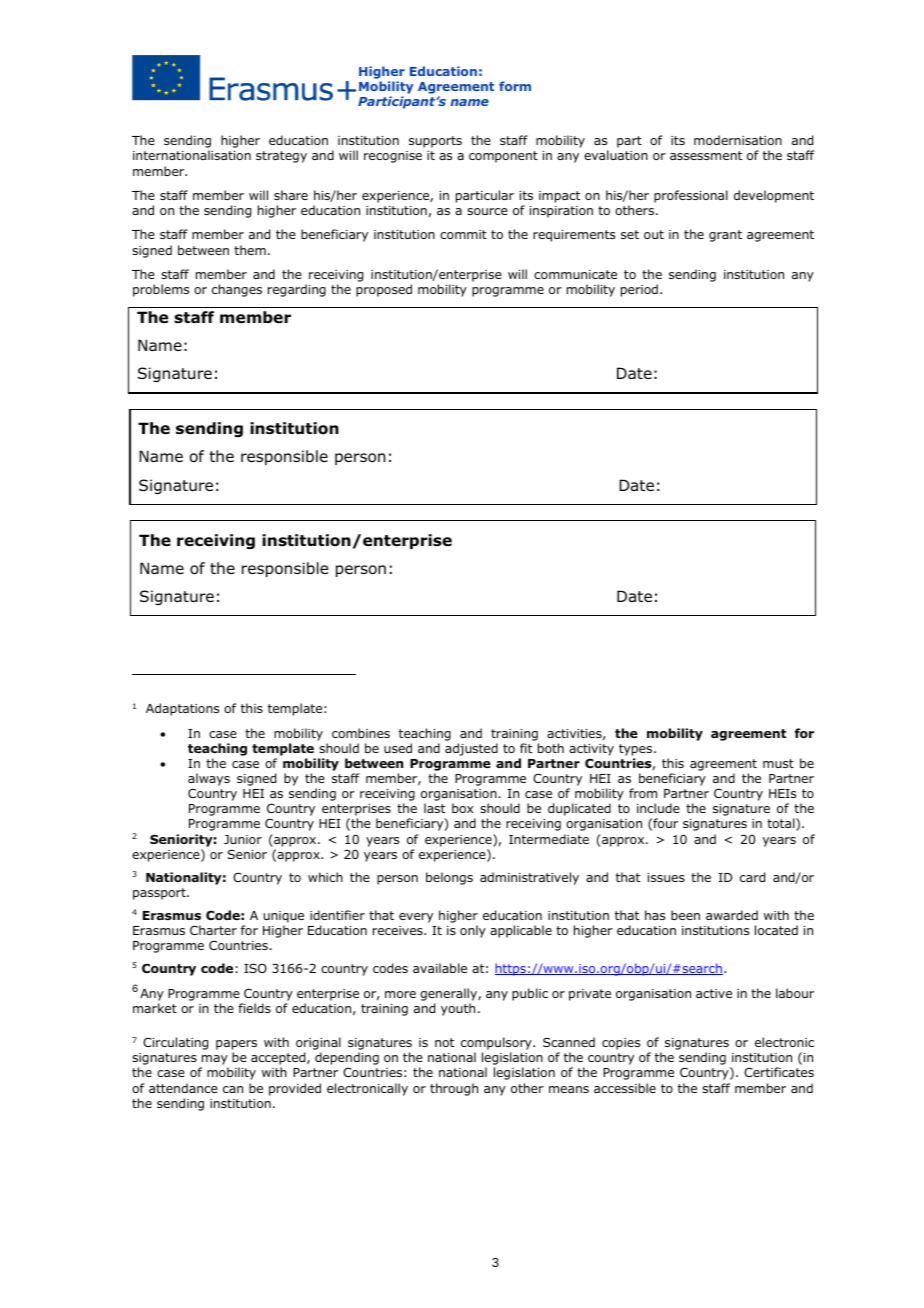 The width and height of the document is (924, 1308). I want to click on supports, so click(435, 142).
